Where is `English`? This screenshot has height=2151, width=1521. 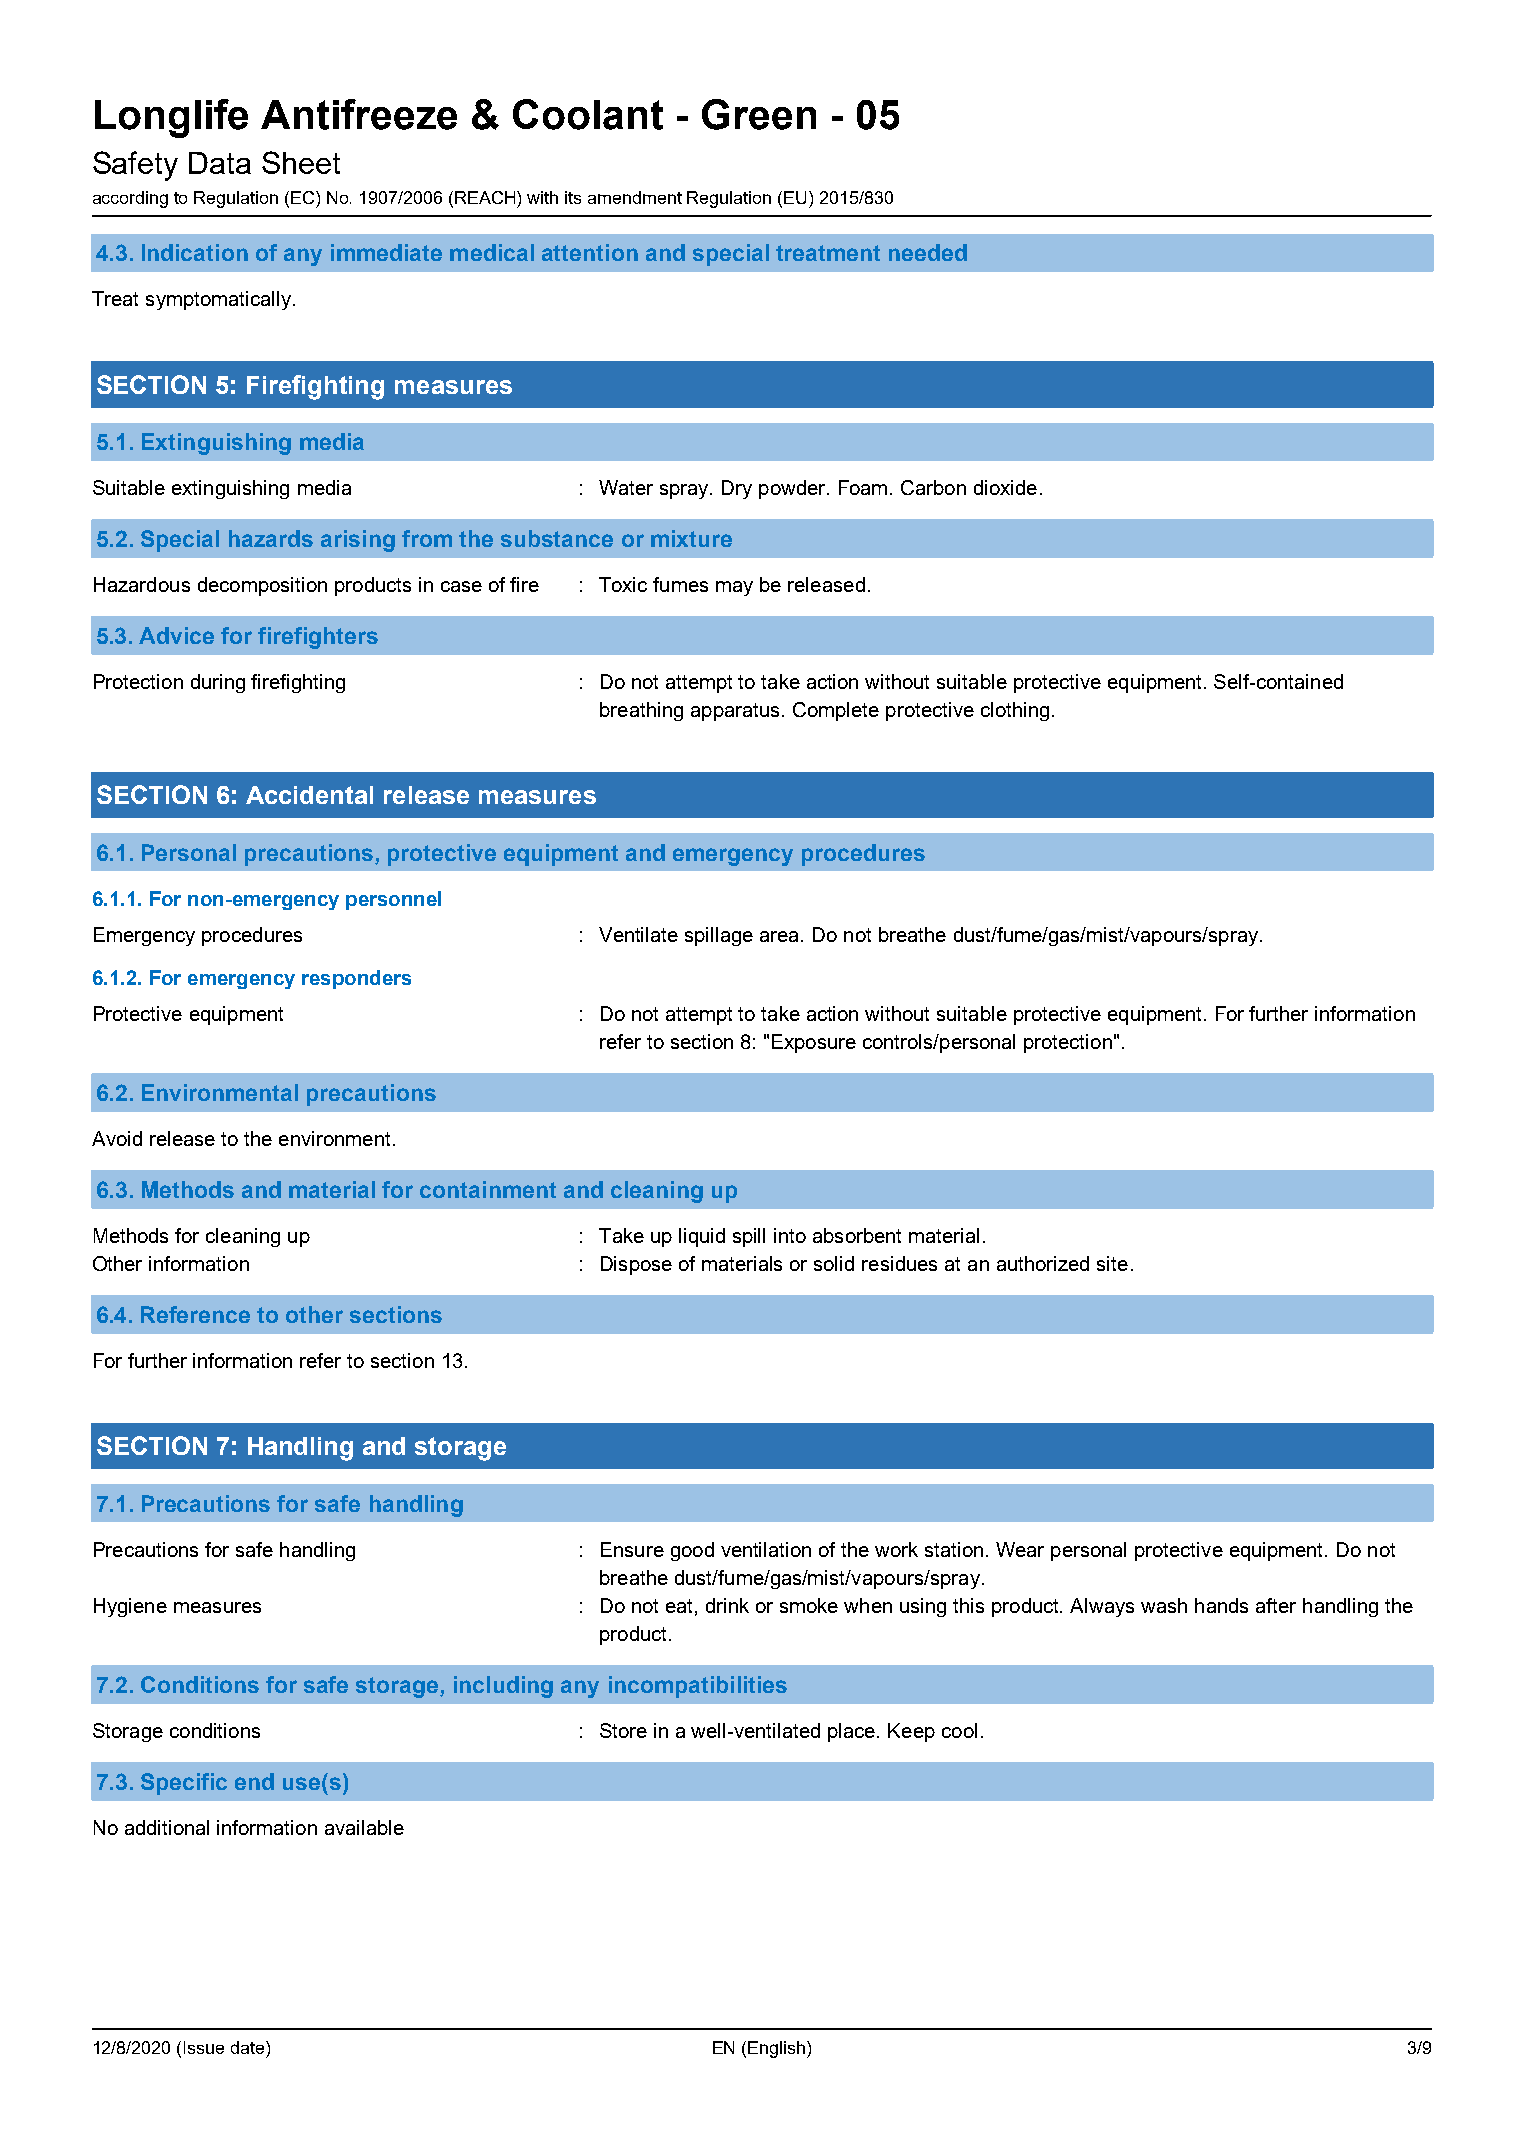 English is located at coordinates (776, 2049).
